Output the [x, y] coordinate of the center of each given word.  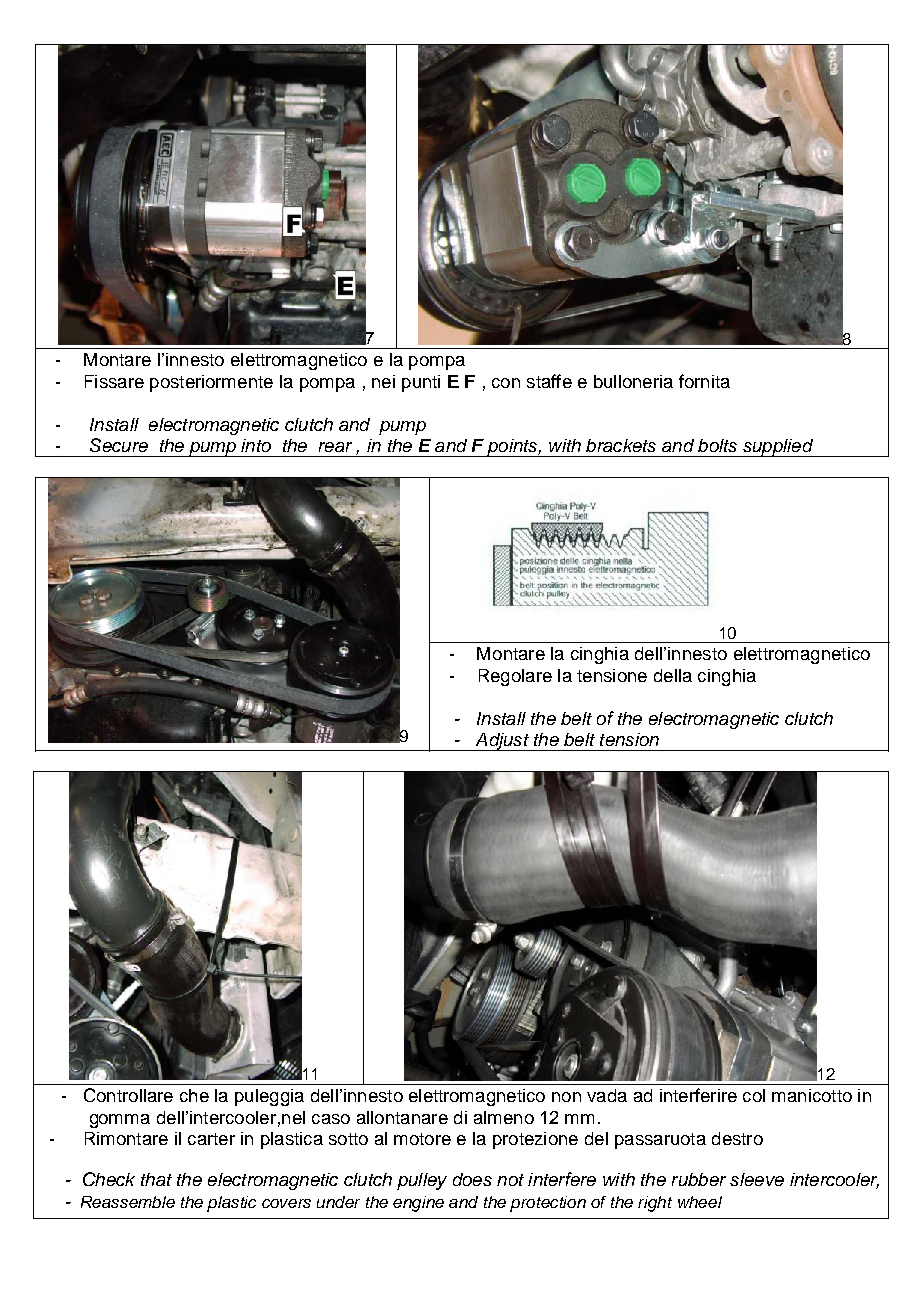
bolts [717, 445]
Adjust [502, 742]
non [566, 1097]
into [256, 445]
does [472, 1179]
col [754, 1095]
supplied [777, 448]
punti [421, 383]
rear [335, 447]
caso [331, 1119]
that [156, 1179]
